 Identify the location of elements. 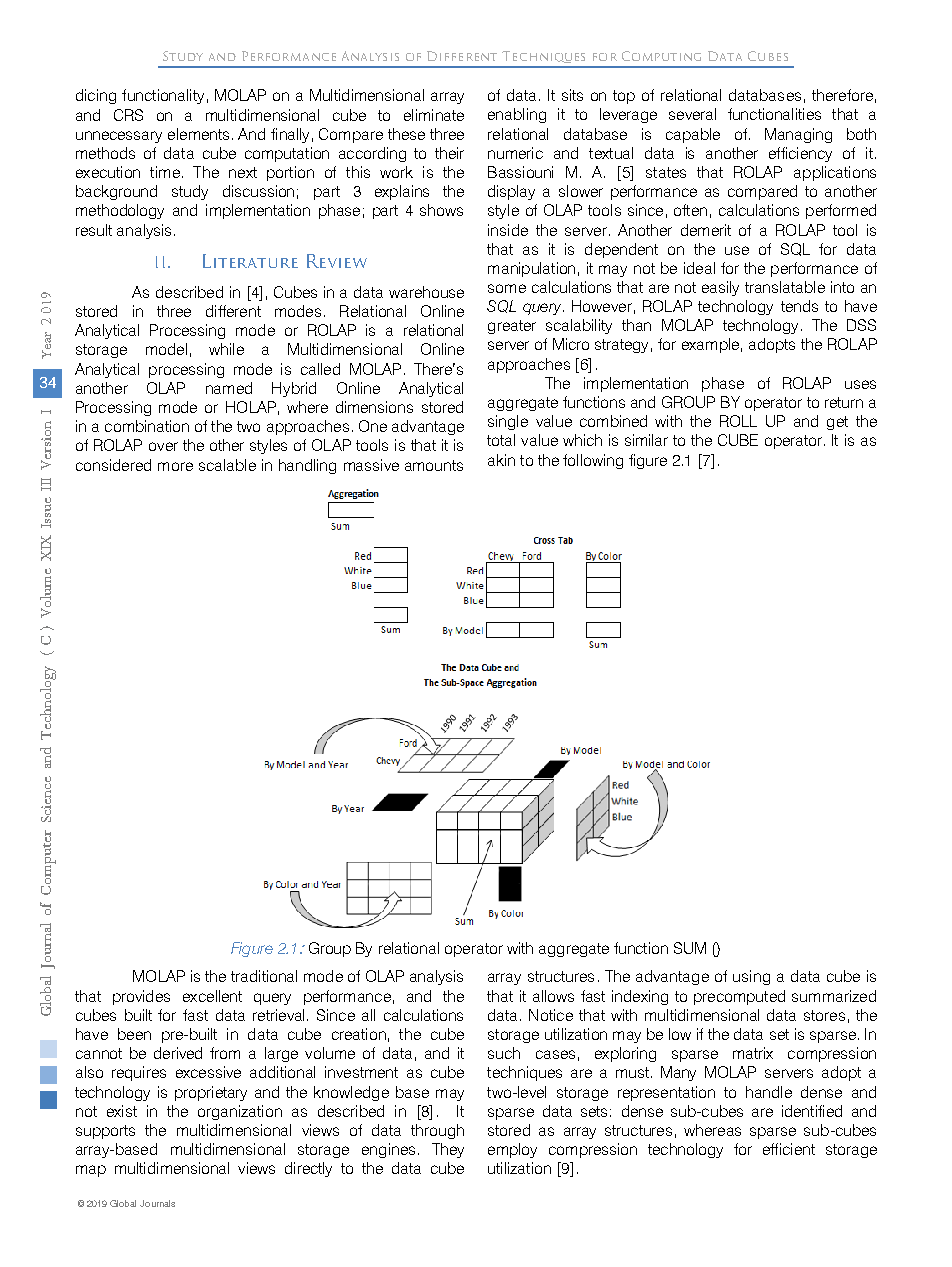
(198, 134).
